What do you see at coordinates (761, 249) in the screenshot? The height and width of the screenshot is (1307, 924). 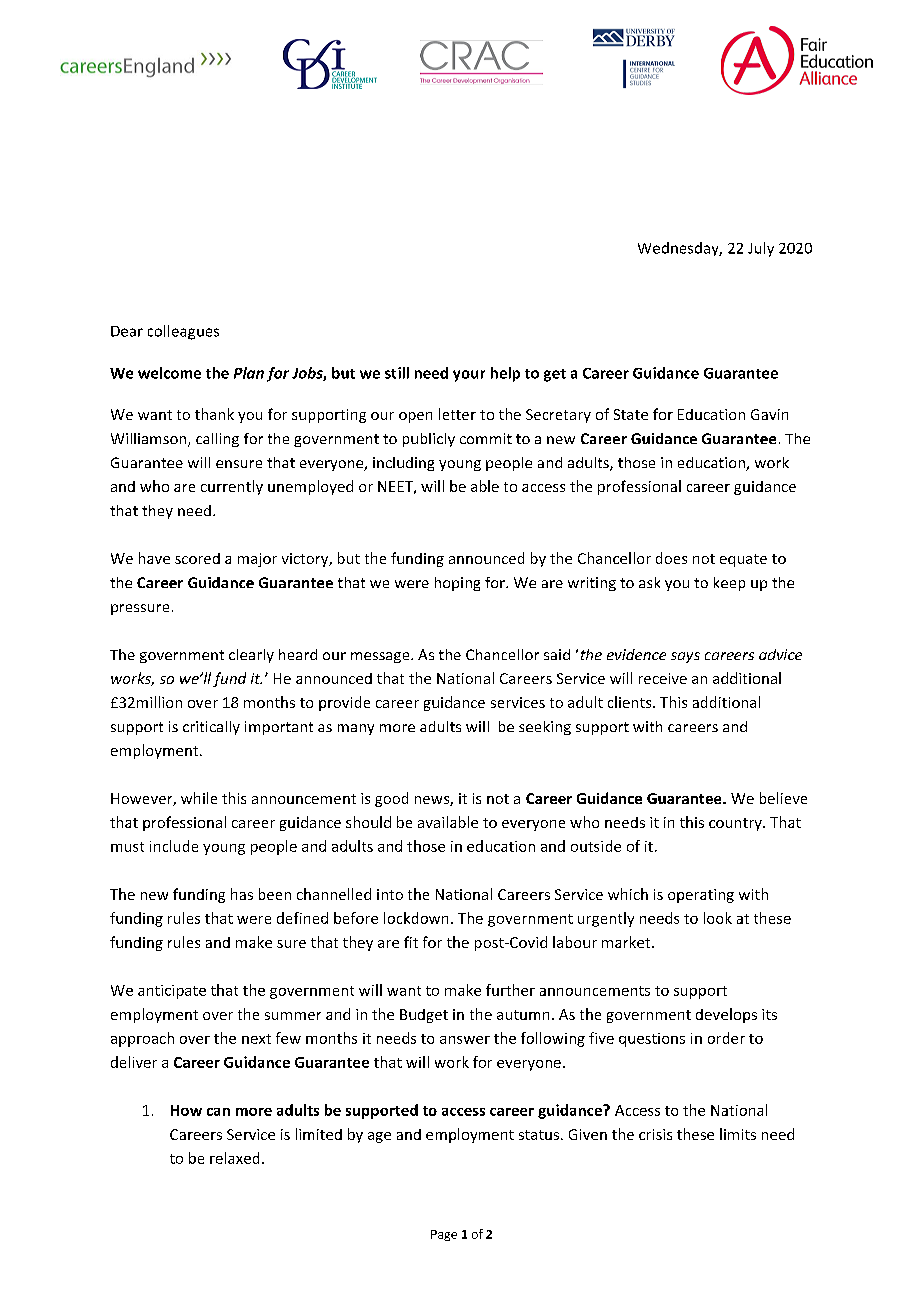 I see `July` at bounding box center [761, 249].
